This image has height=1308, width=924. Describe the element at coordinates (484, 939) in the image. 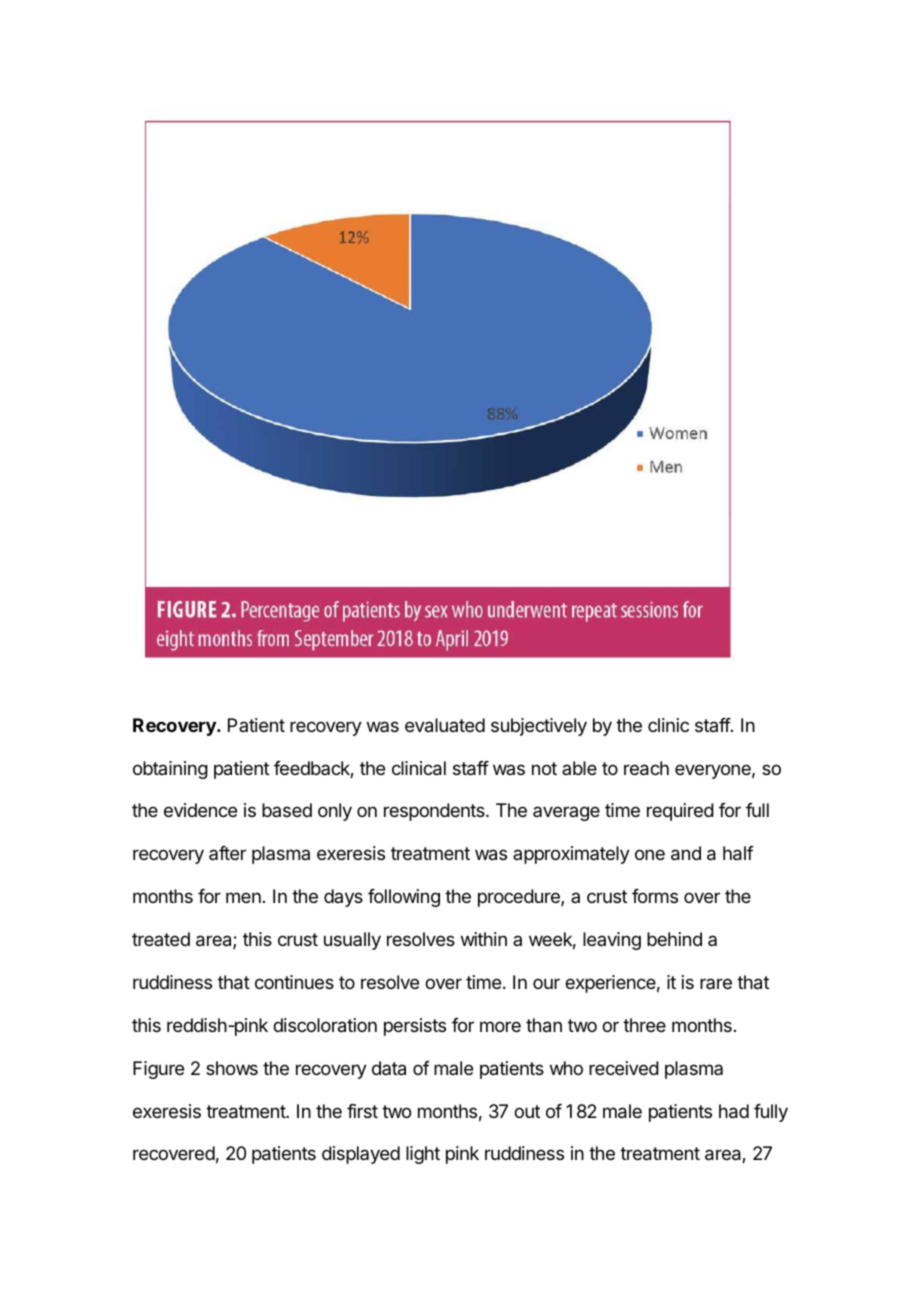

I see `within` at that location.
